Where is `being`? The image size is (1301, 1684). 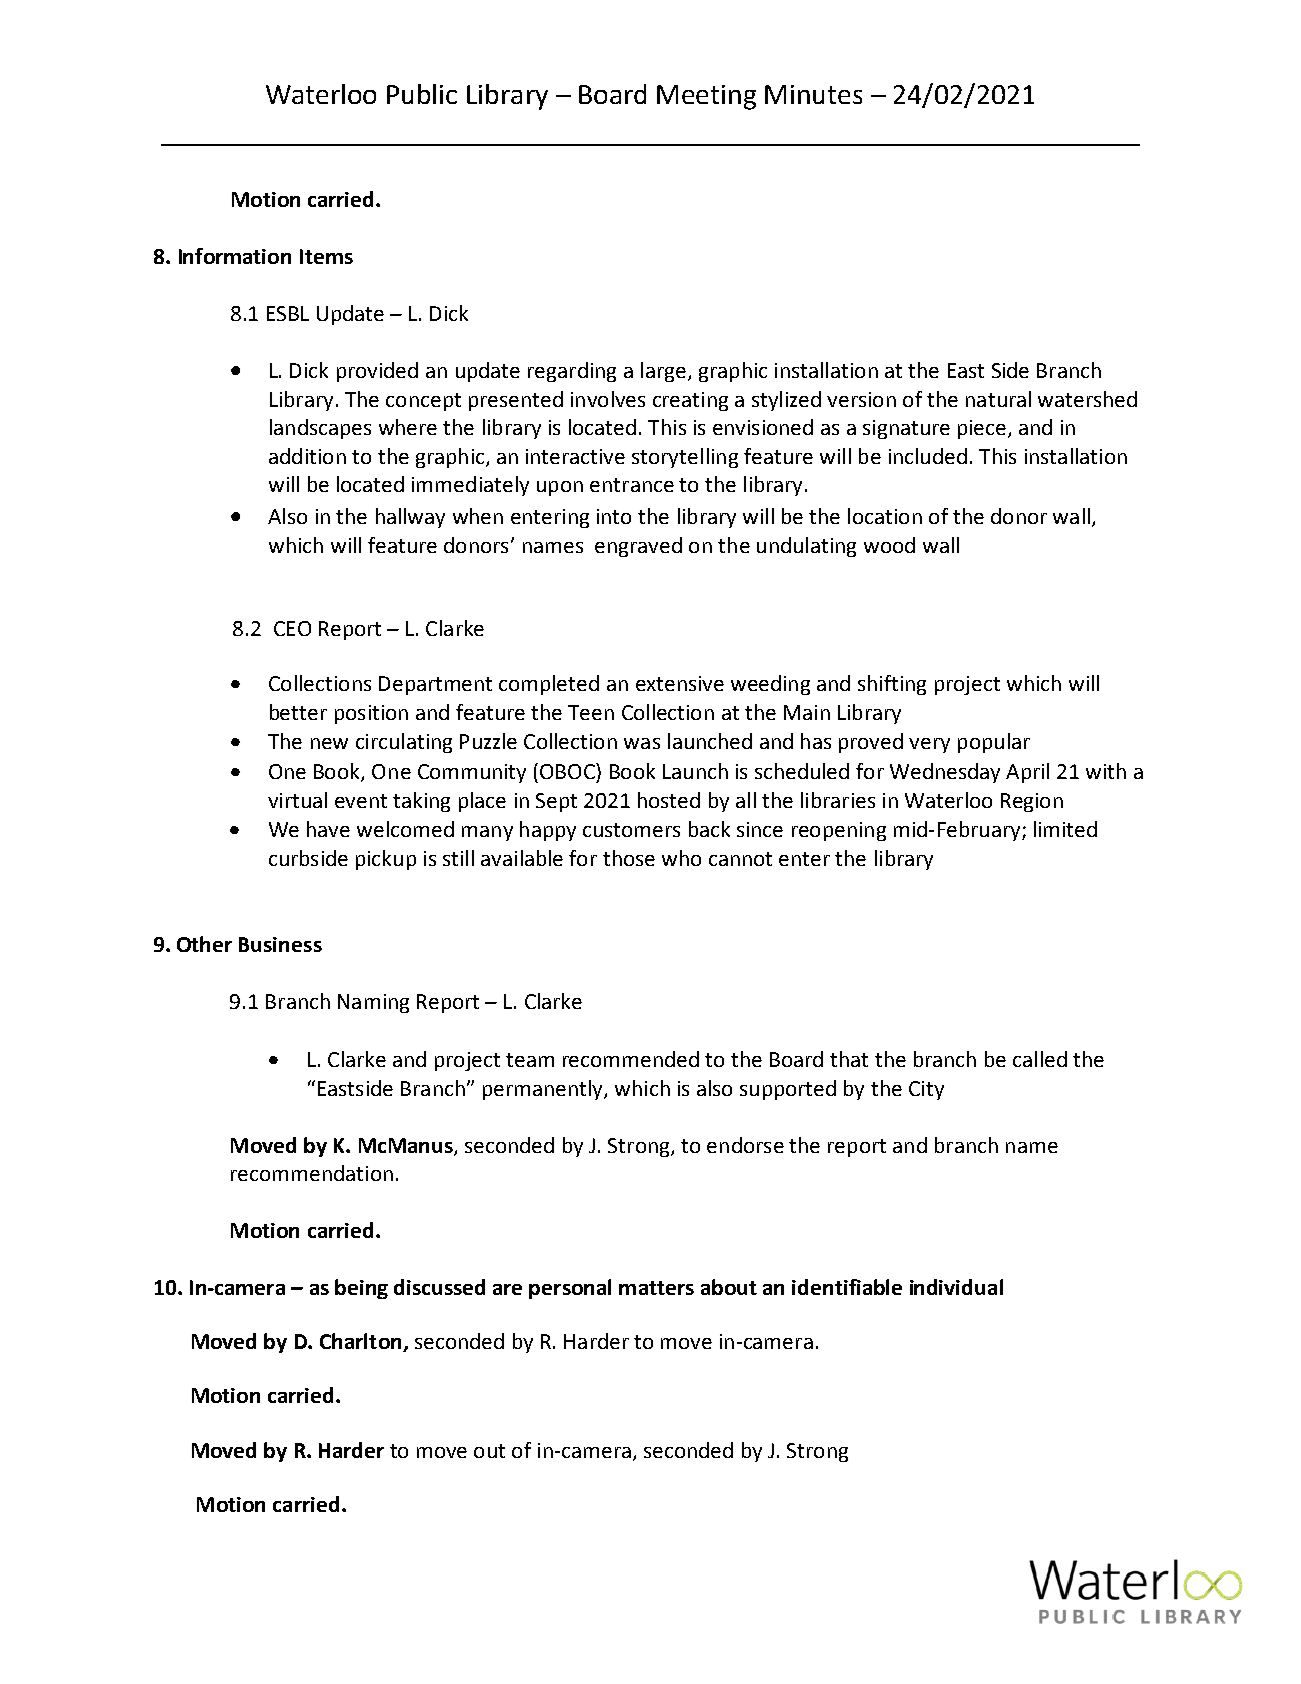
being is located at coordinates (361, 1289).
